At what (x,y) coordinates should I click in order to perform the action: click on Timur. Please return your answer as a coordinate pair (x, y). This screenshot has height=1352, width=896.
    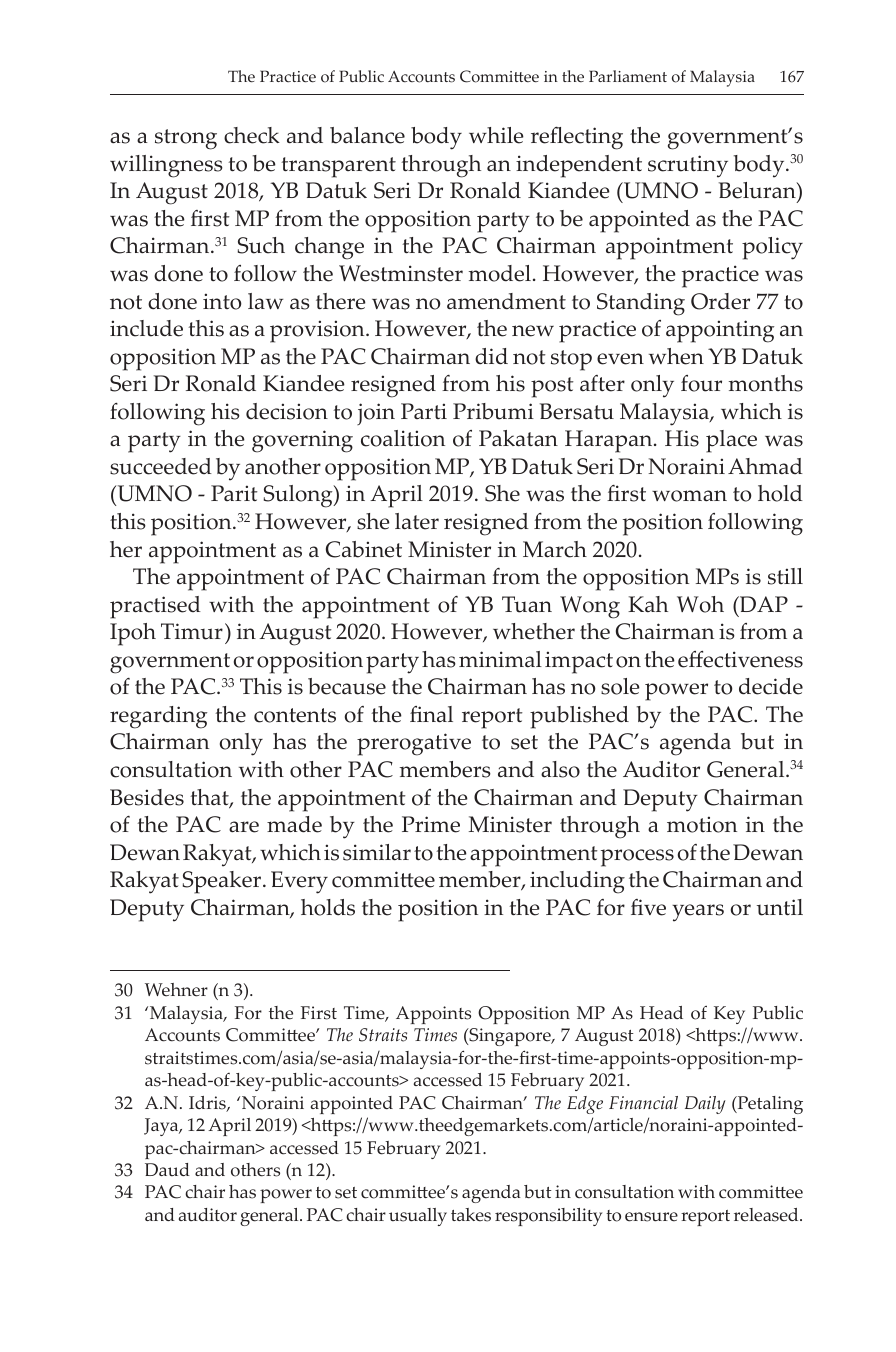
    Looking at the image, I should click on (192, 631).
